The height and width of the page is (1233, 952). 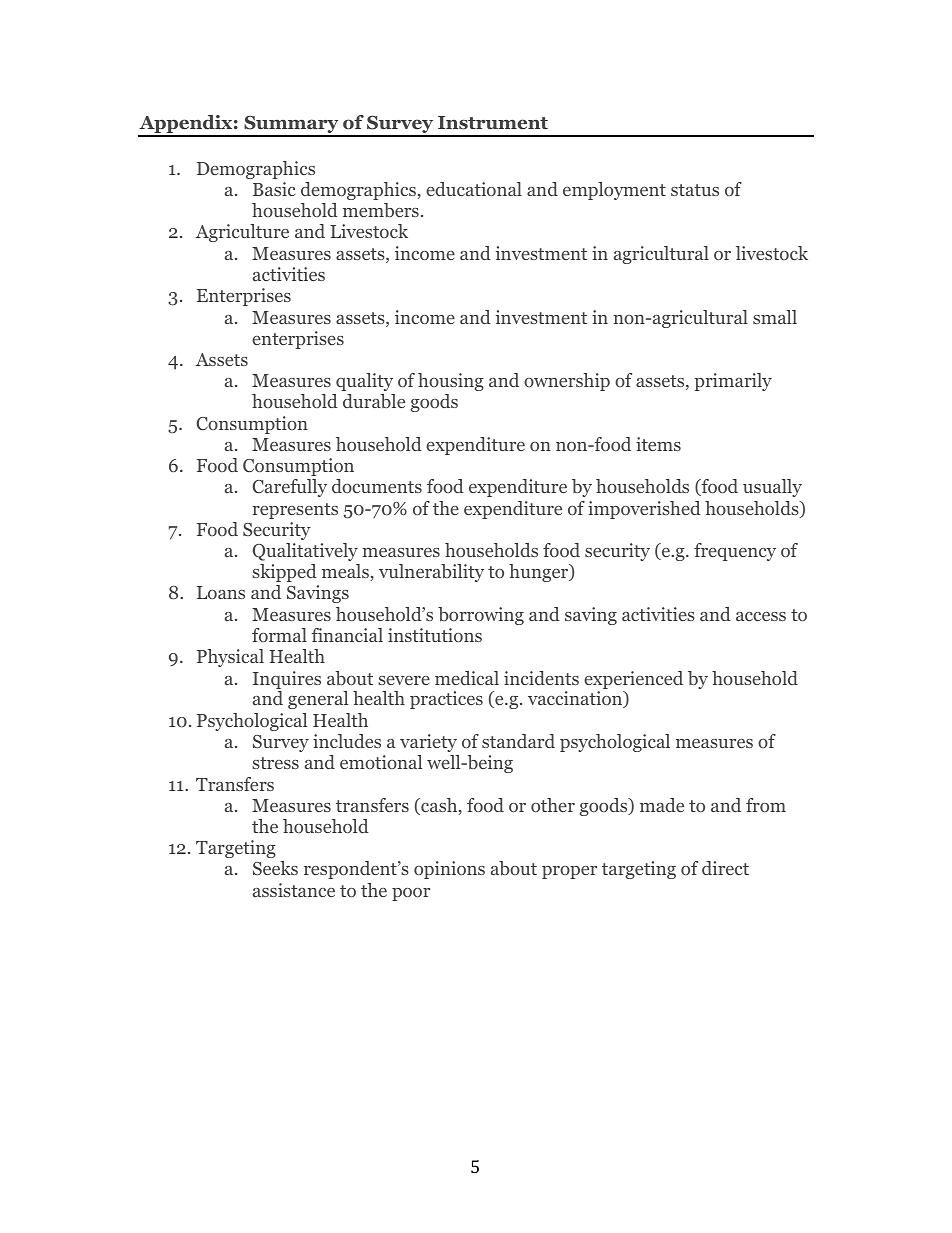 I want to click on Summary, so click(x=291, y=125).
